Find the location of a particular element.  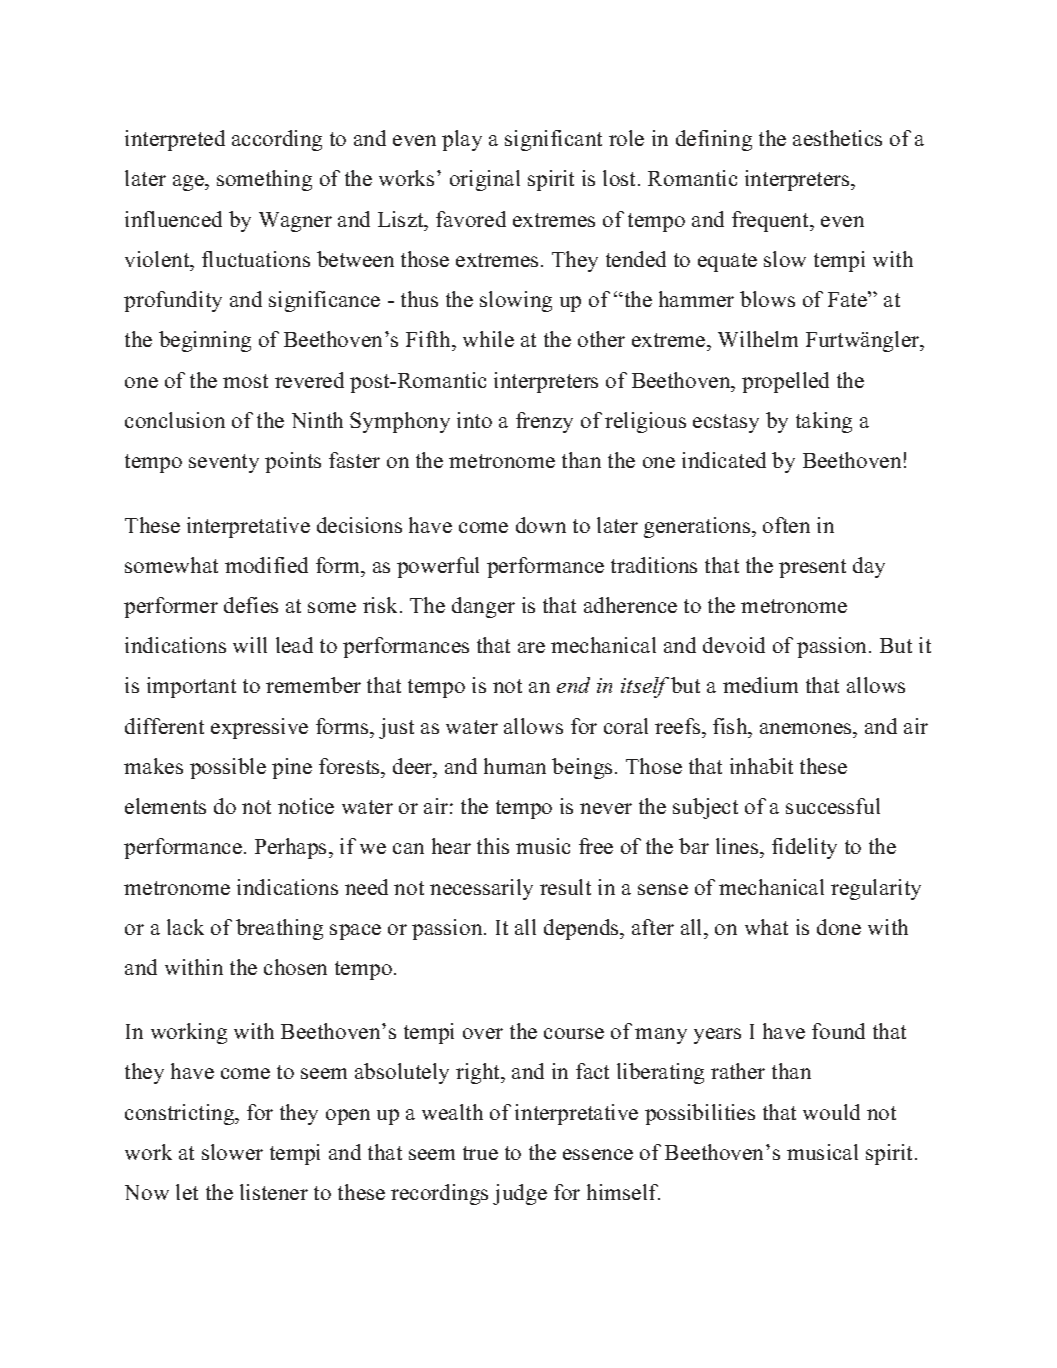

frenzy is located at coordinates (544, 422).
